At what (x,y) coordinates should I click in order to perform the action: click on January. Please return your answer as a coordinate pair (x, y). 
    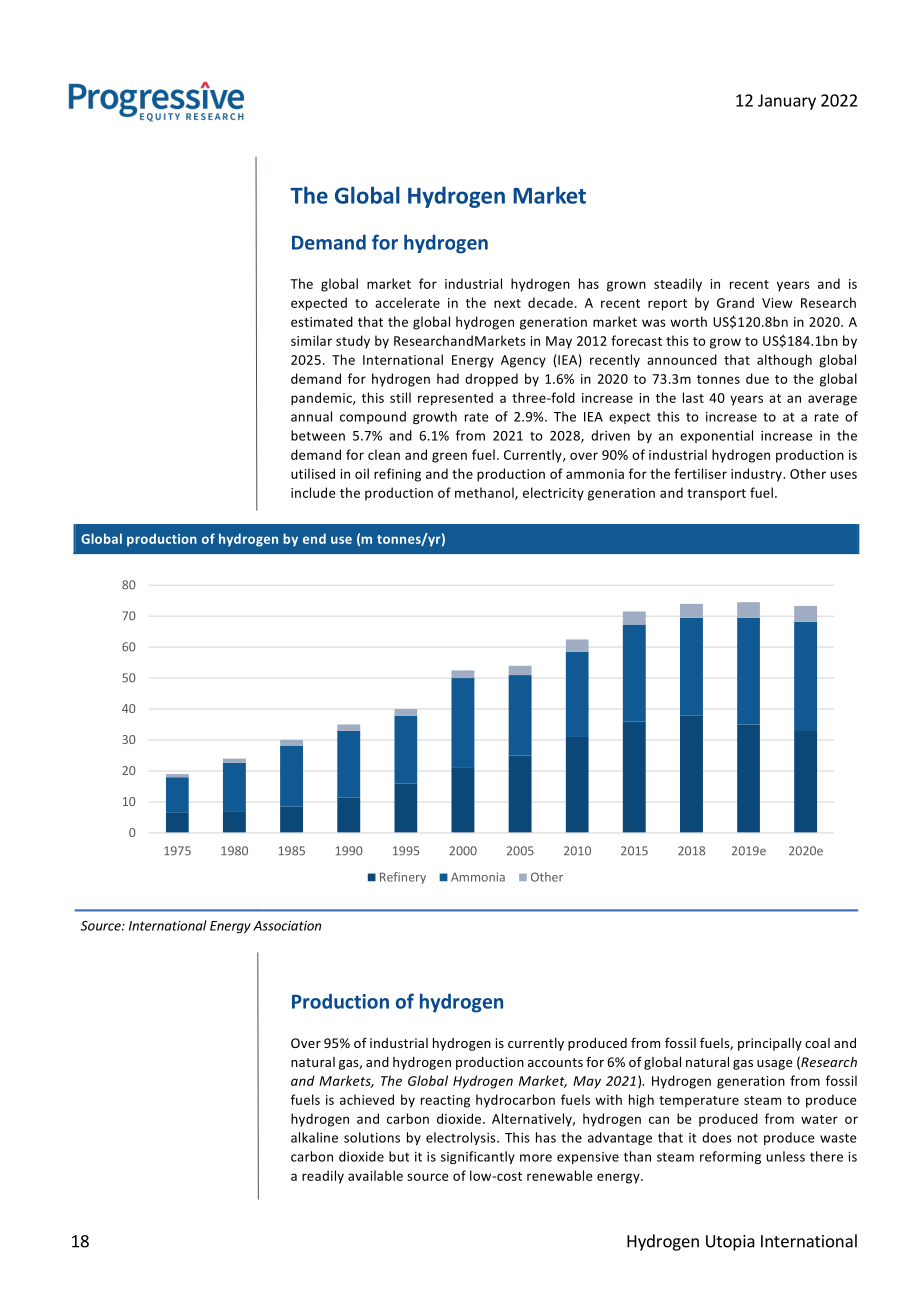
    Looking at the image, I should click on (787, 102).
